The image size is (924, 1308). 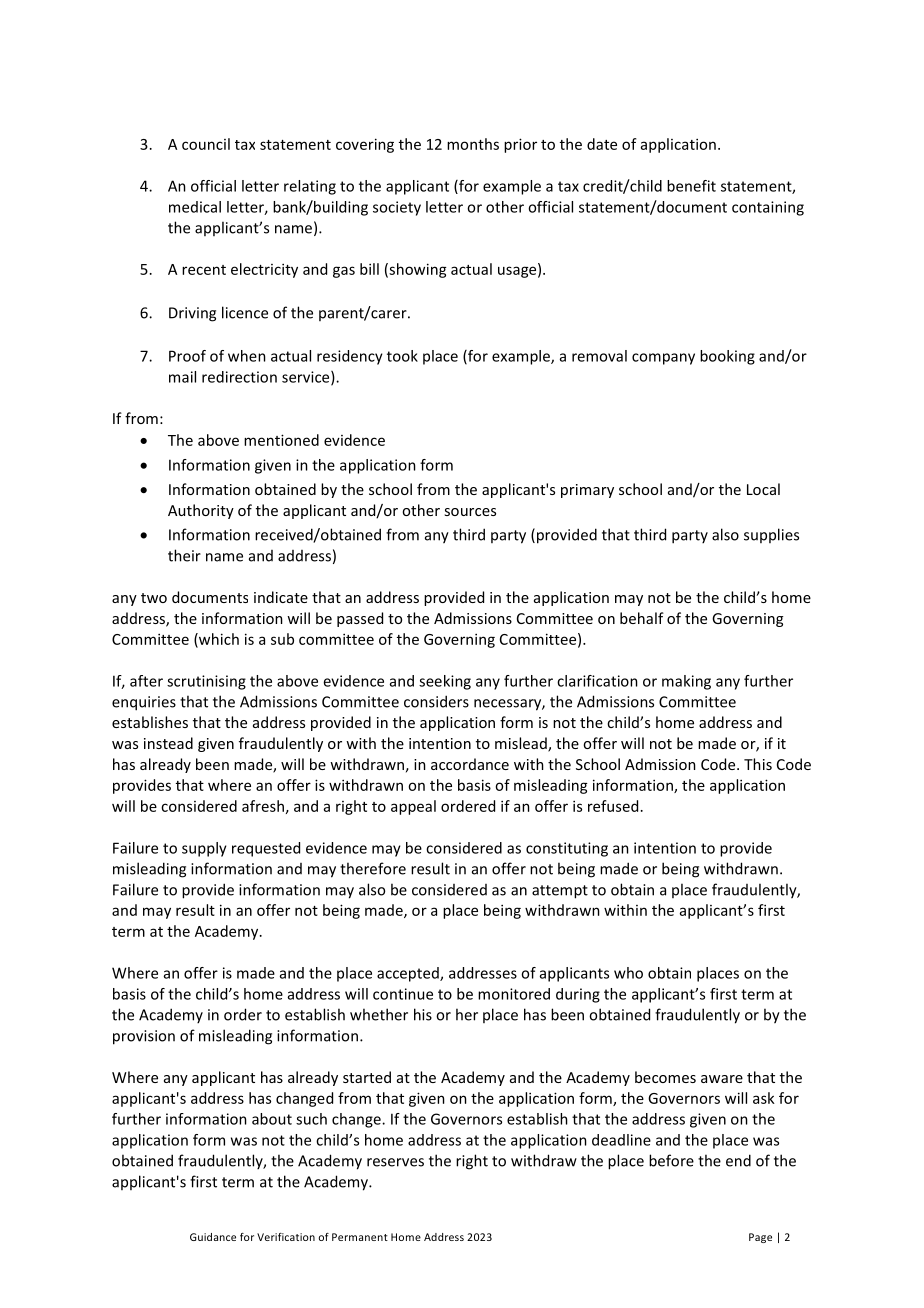 What do you see at coordinates (213, 1237) in the document?
I see `Guidance` at bounding box center [213, 1237].
